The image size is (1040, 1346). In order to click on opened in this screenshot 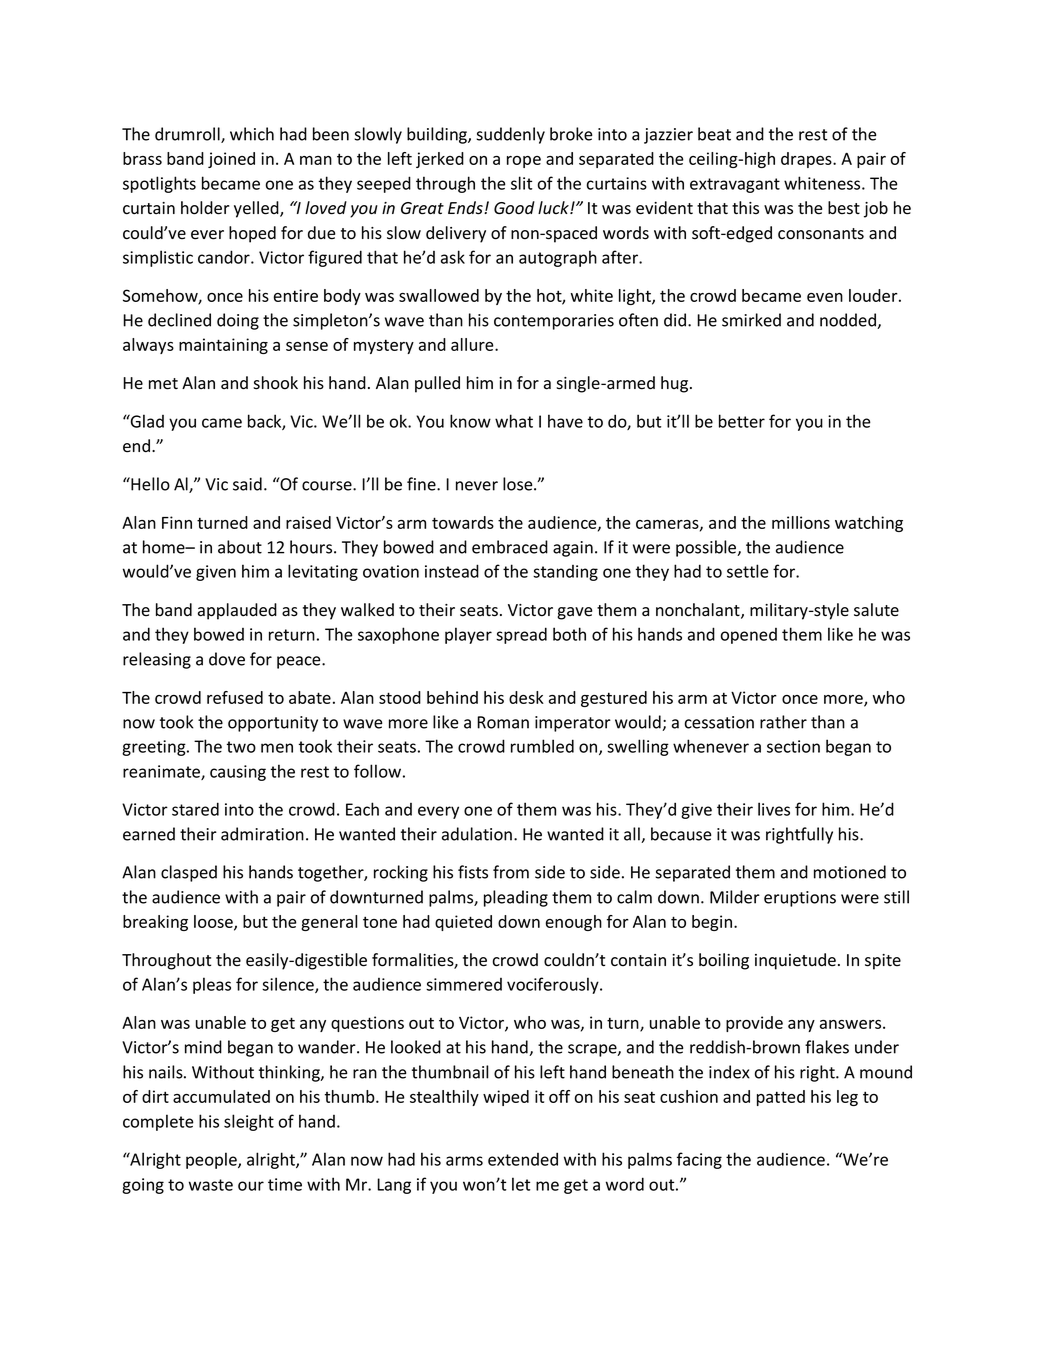, I will do `click(749, 636)`.
